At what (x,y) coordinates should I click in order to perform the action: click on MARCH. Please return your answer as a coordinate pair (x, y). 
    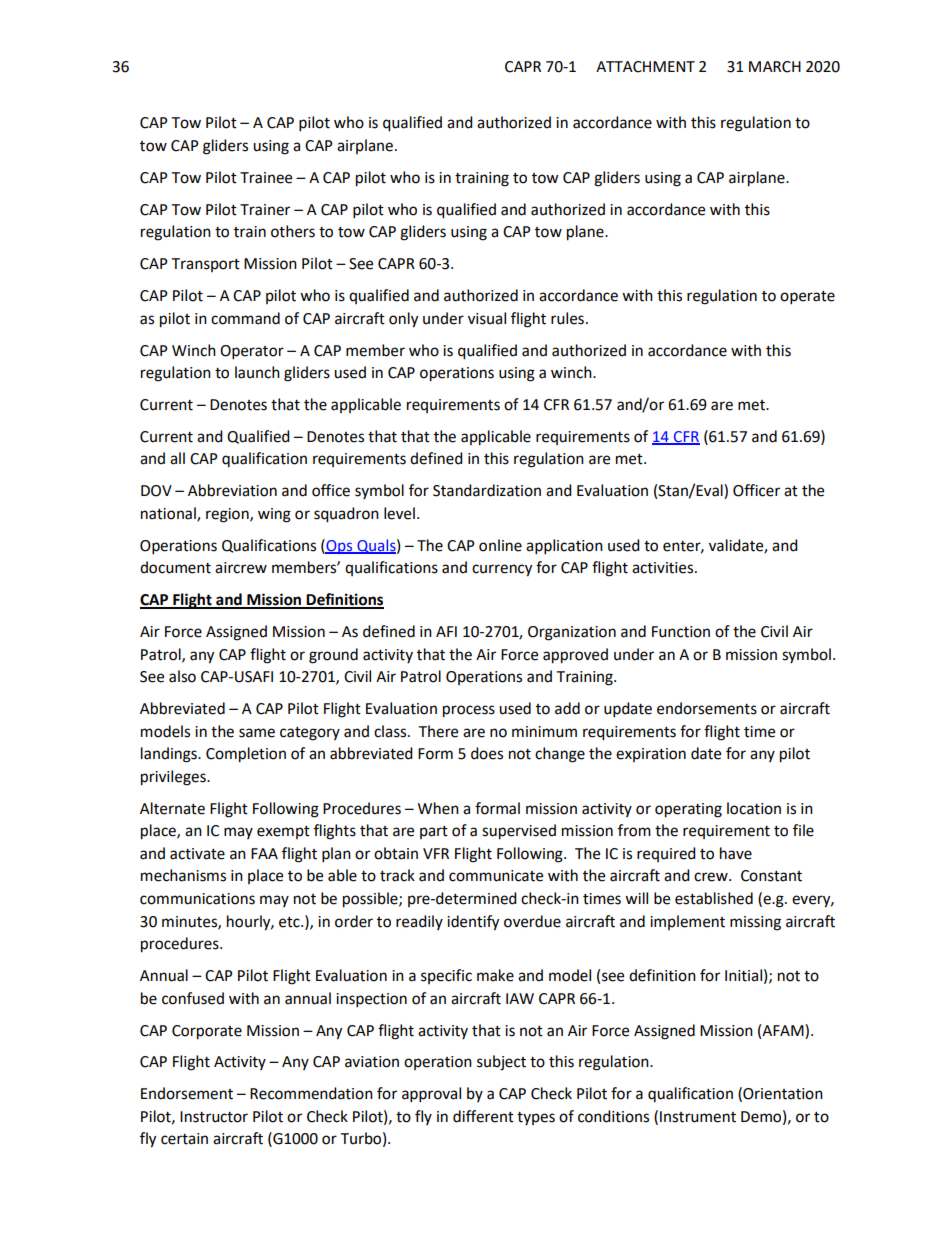
    Looking at the image, I should click on (775, 67).
